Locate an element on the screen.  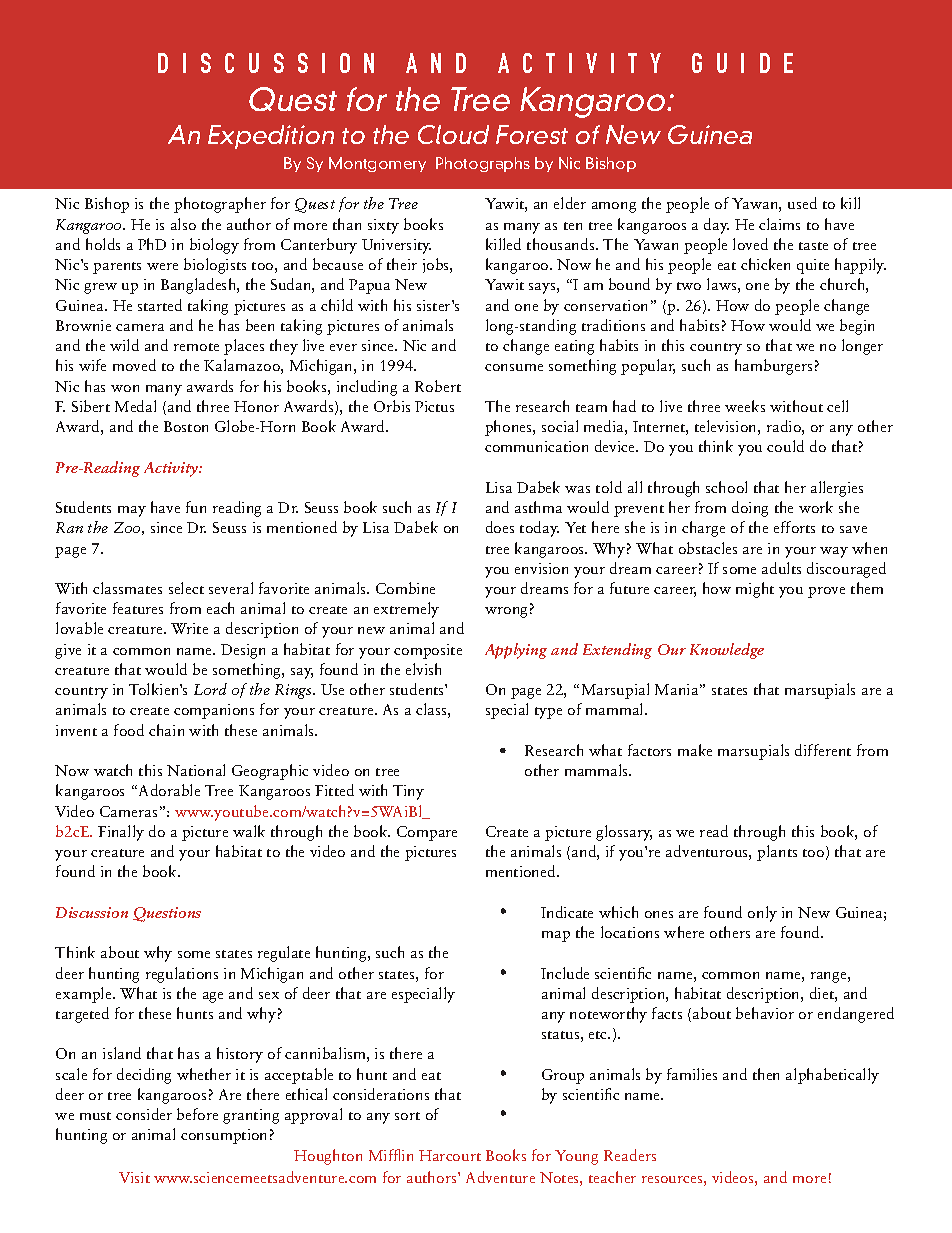
elvish is located at coordinates (423, 669).
